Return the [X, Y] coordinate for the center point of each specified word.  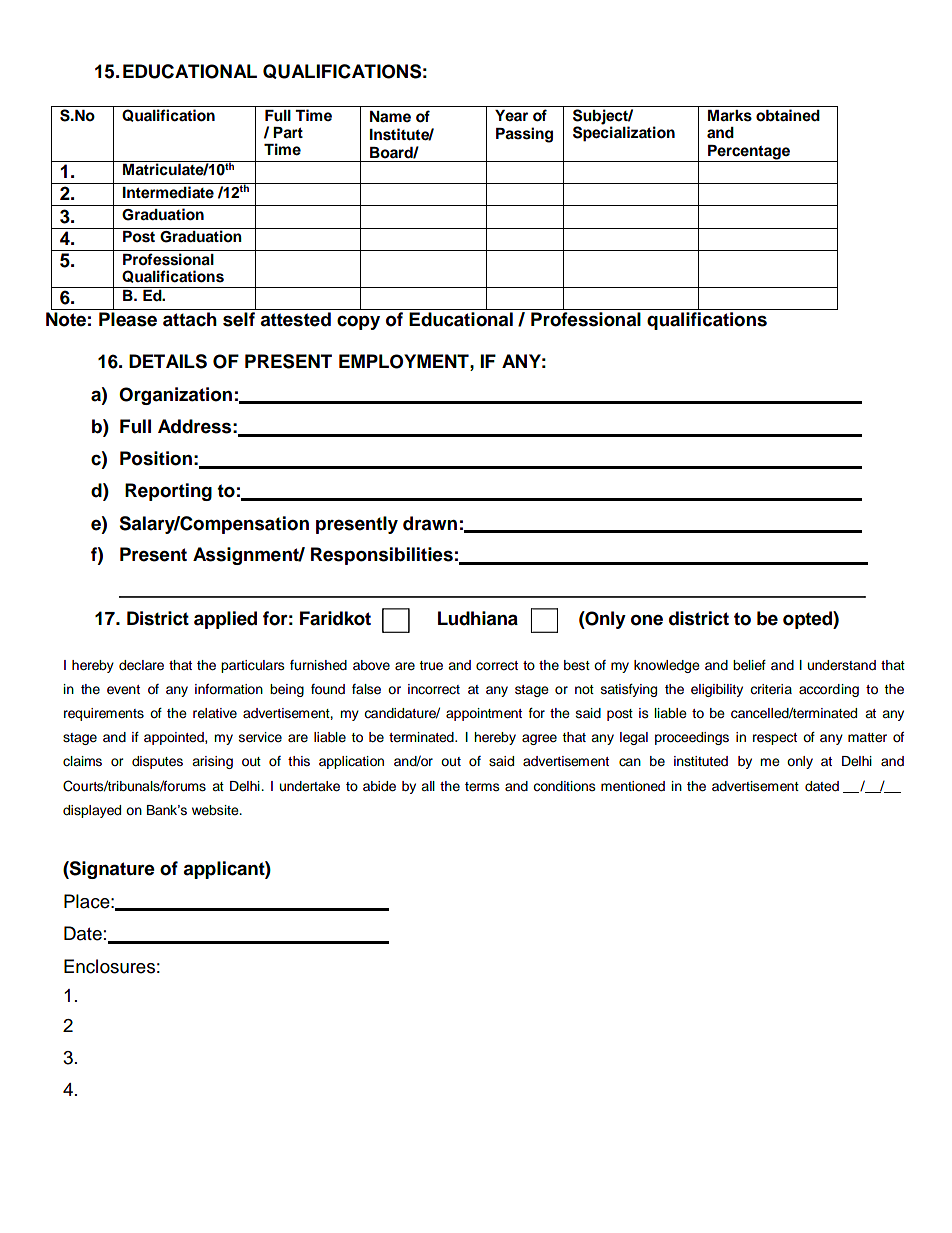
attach [190, 319]
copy [358, 322]
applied [225, 620]
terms [482, 786]
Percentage [749, 153]
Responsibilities [382, 556]
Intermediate [168, 192]
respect [775, 739]
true [431, 666]
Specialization [624, 134]
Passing [524, 135]
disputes [157, 762]
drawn [430, 523]
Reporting [168, 492]
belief [749, 665]
